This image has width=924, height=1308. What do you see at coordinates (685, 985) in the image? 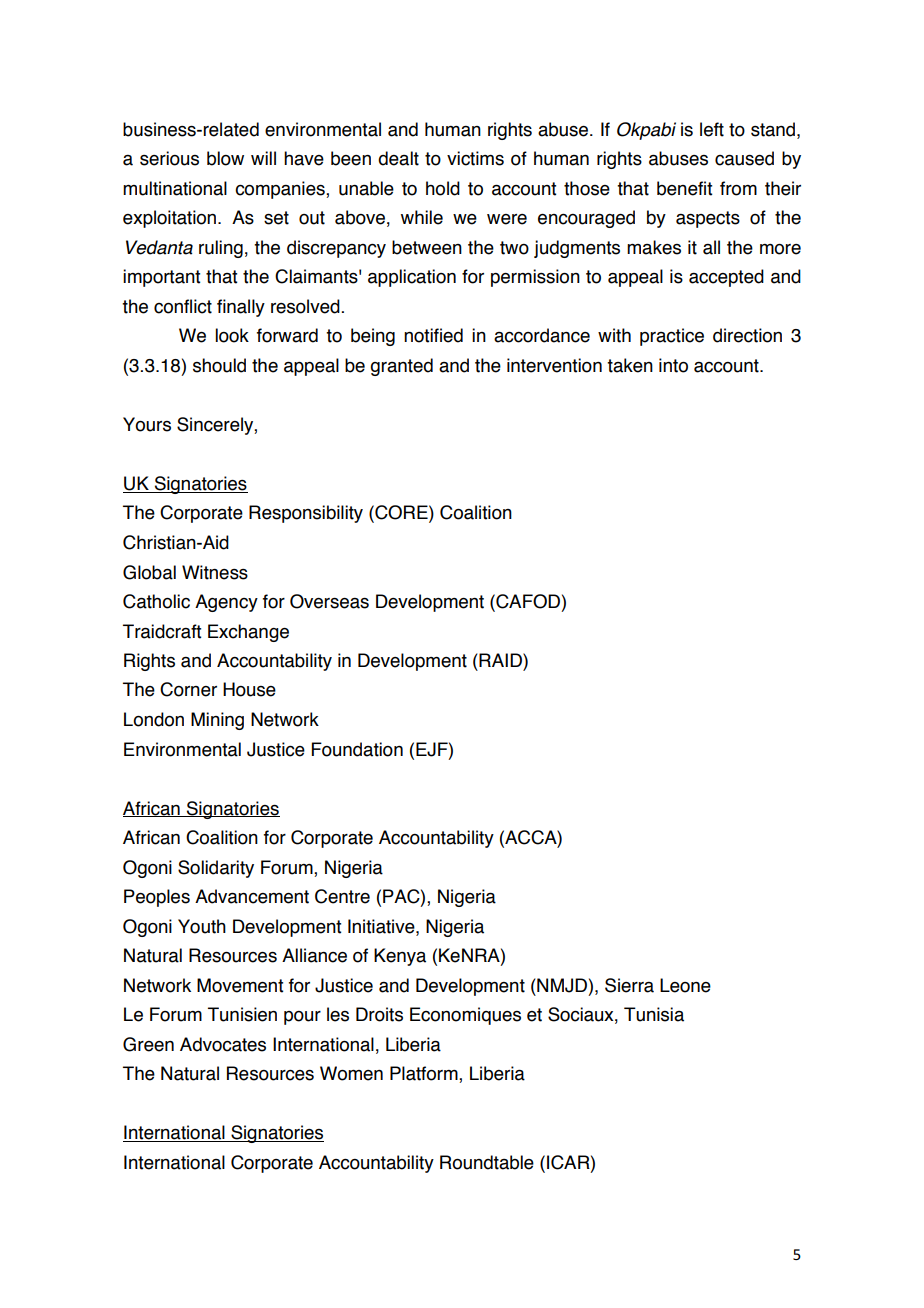
I see `Leone` at bounding box center [685, 985].
